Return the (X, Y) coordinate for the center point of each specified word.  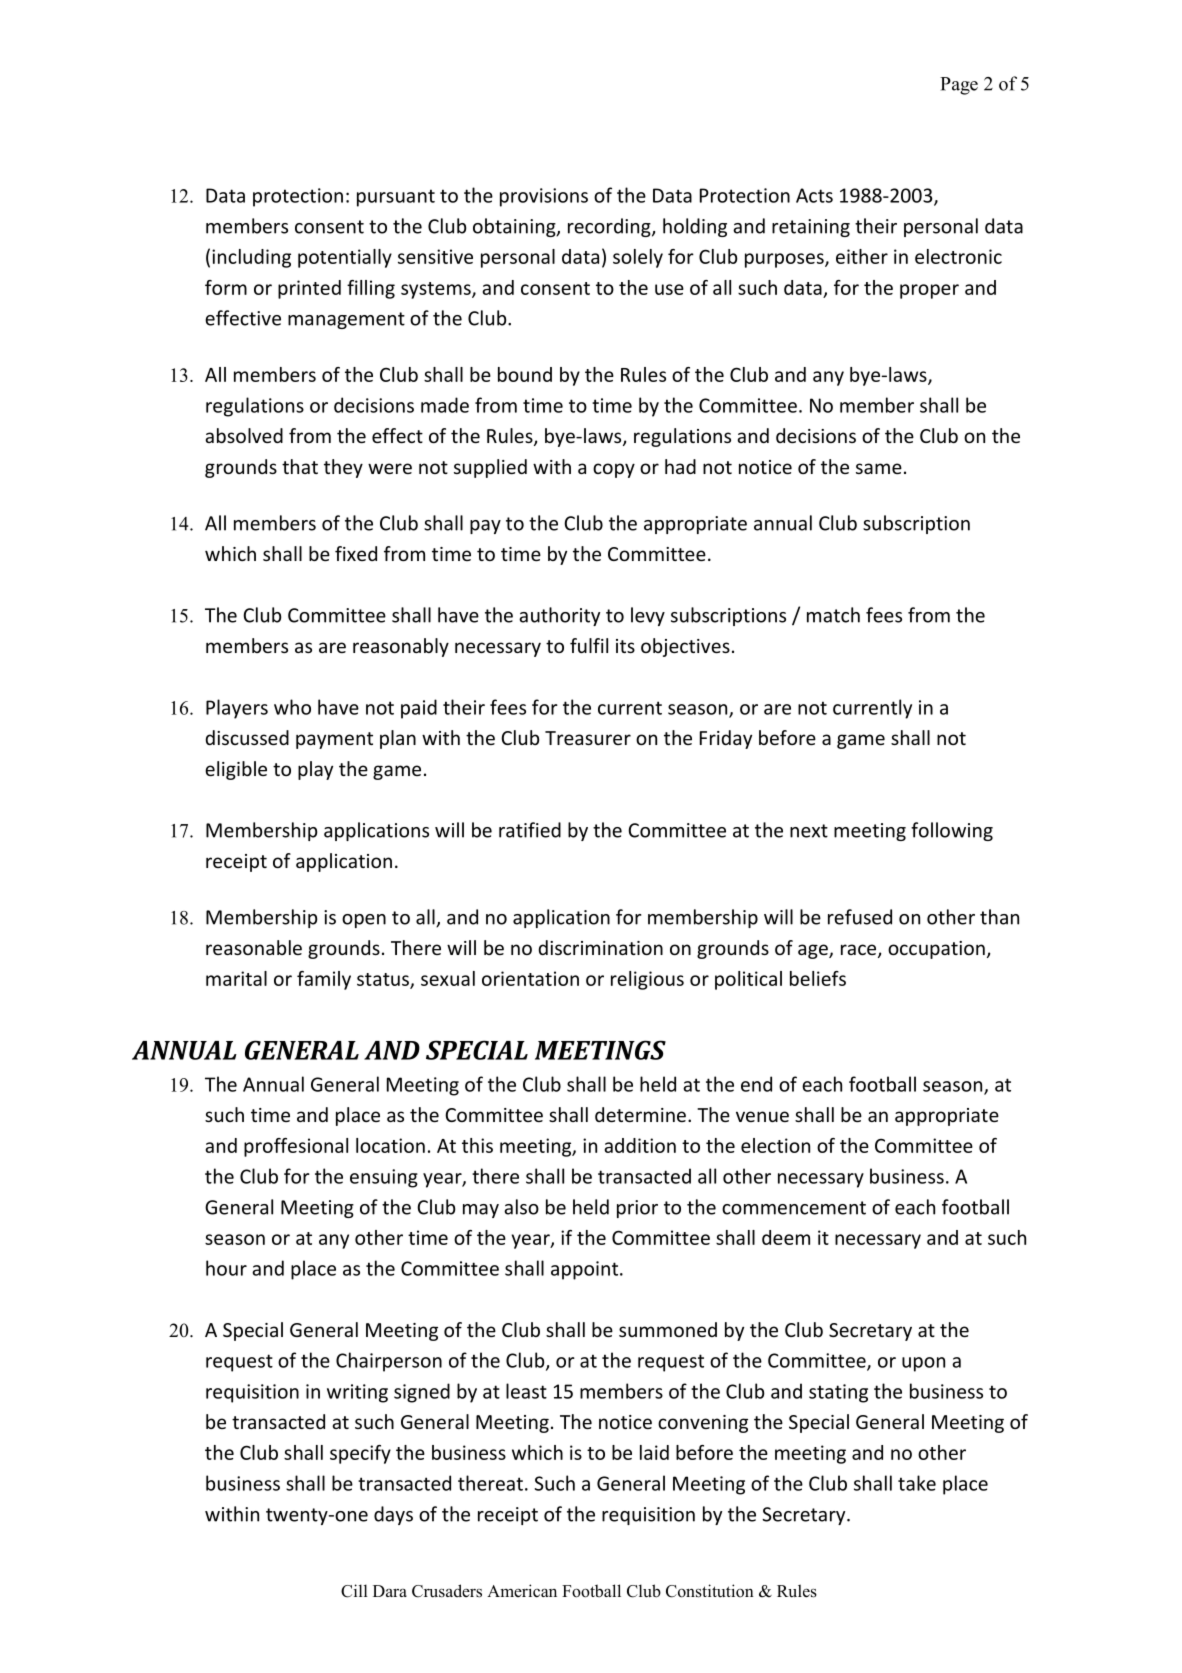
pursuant (396, 198)
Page (959, 86)
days (393, 1515)
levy (648, 616)
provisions (544, 197)
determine (640, 1114)
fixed (356, 553)
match (833, 615)
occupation (936, 950)
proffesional (296, 1147)
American (522, 1591)
